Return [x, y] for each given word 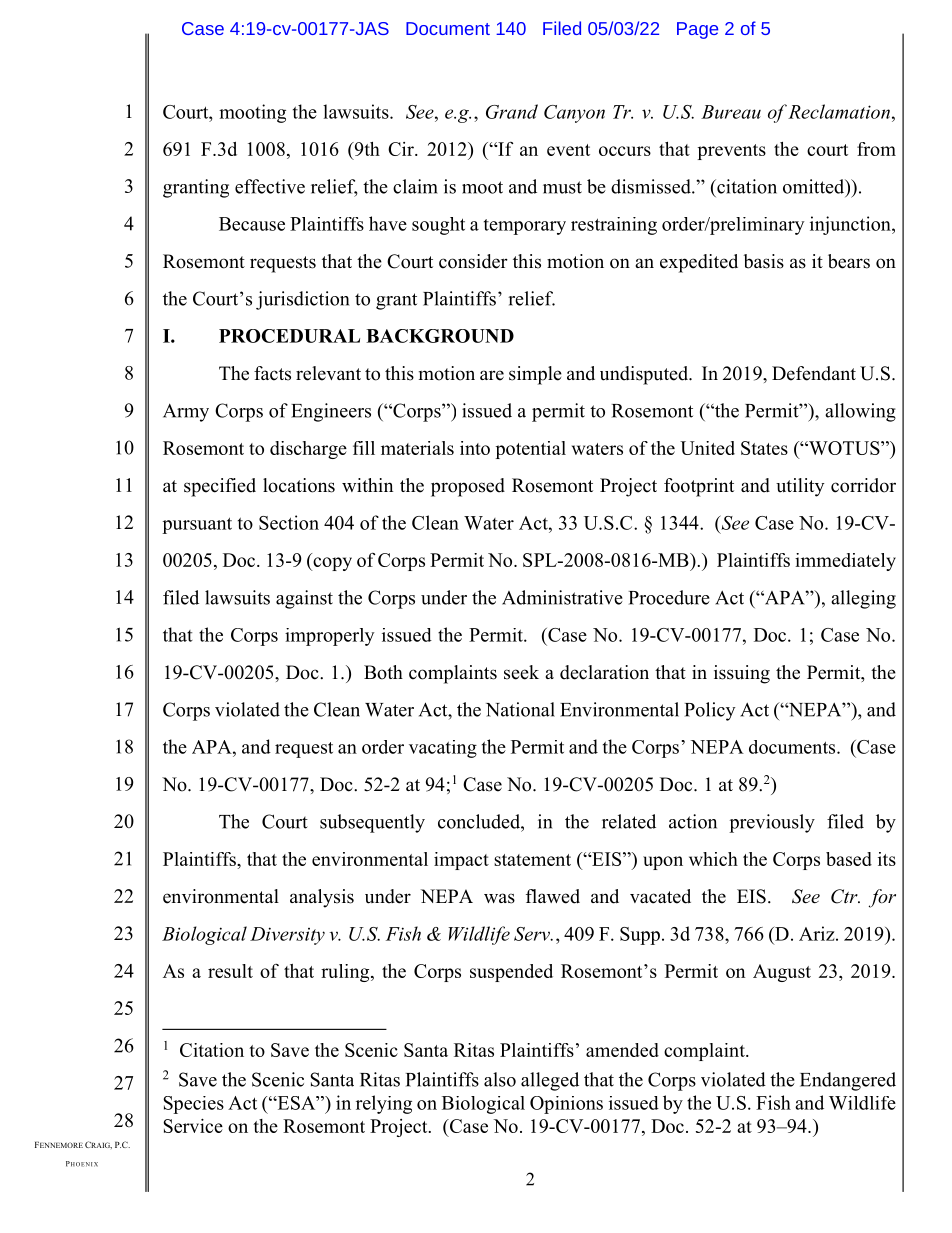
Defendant [814, 373]
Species [193, 1105]
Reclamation [839, 111]
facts [272, 373]
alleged [550, 1081]
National [520, 709]
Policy [710, 711]
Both [383, 672]
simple [535, 375]
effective [270, 186]
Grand [512, 111]
